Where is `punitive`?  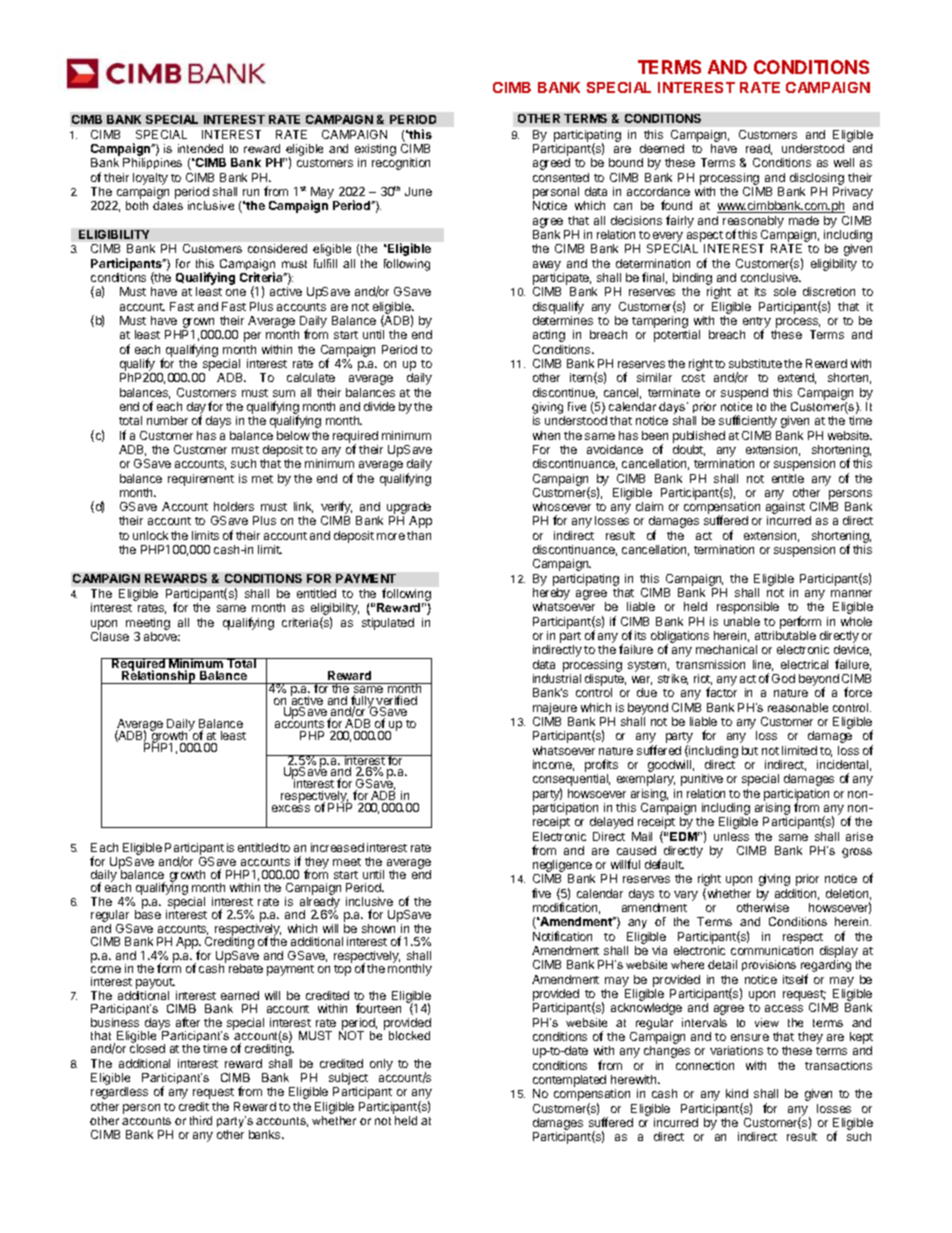
punitive is located at coordinates (702, 780).
